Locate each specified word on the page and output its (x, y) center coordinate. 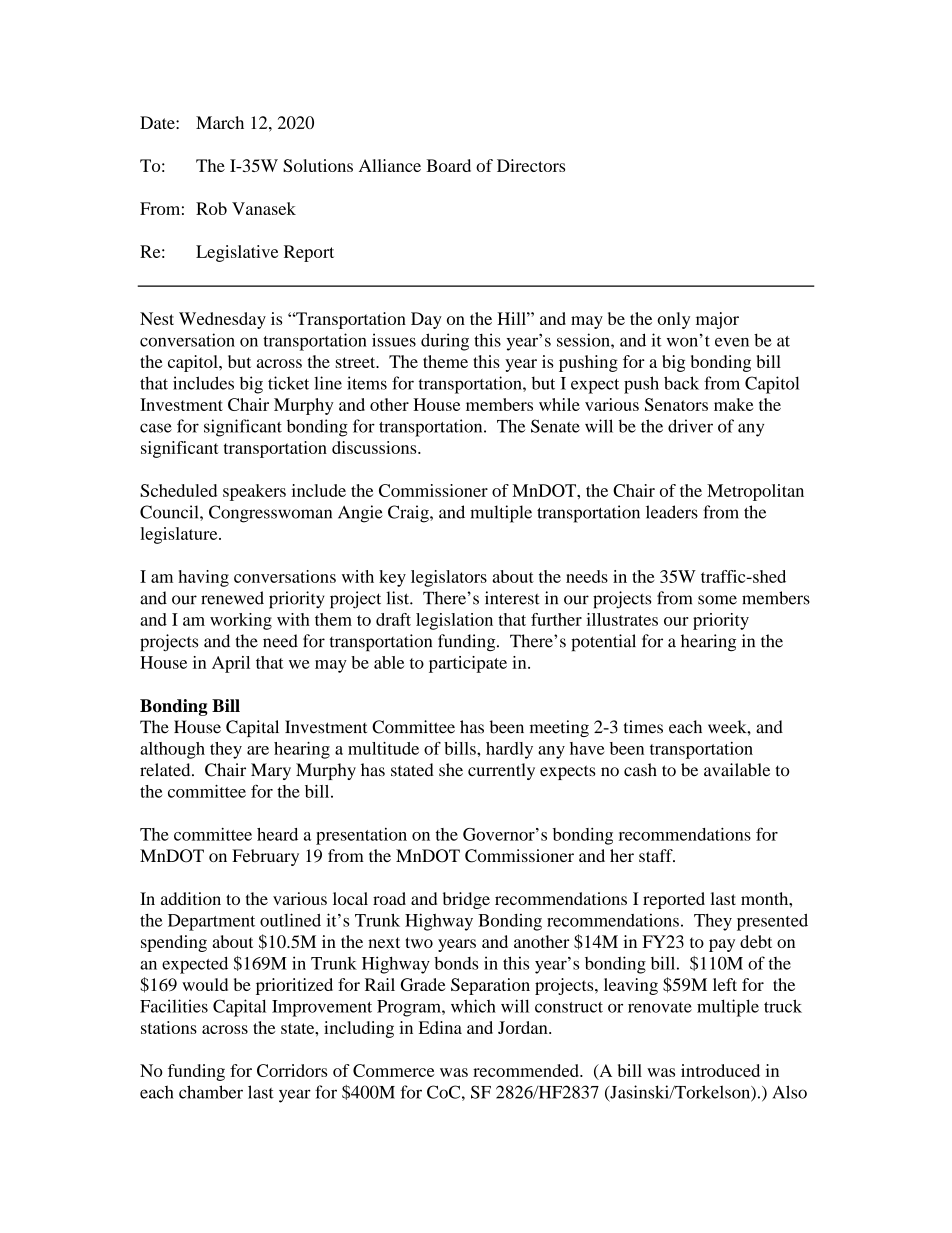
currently (501, 771)
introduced (720, 1070)
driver (690, 426)
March (220, 122)
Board (448, 165)
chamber (211, 1092)
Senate (555, 426)
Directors (531, 165)
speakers (254, 492)
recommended (527, 1070)
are (258, 750)
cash (640, 770)
